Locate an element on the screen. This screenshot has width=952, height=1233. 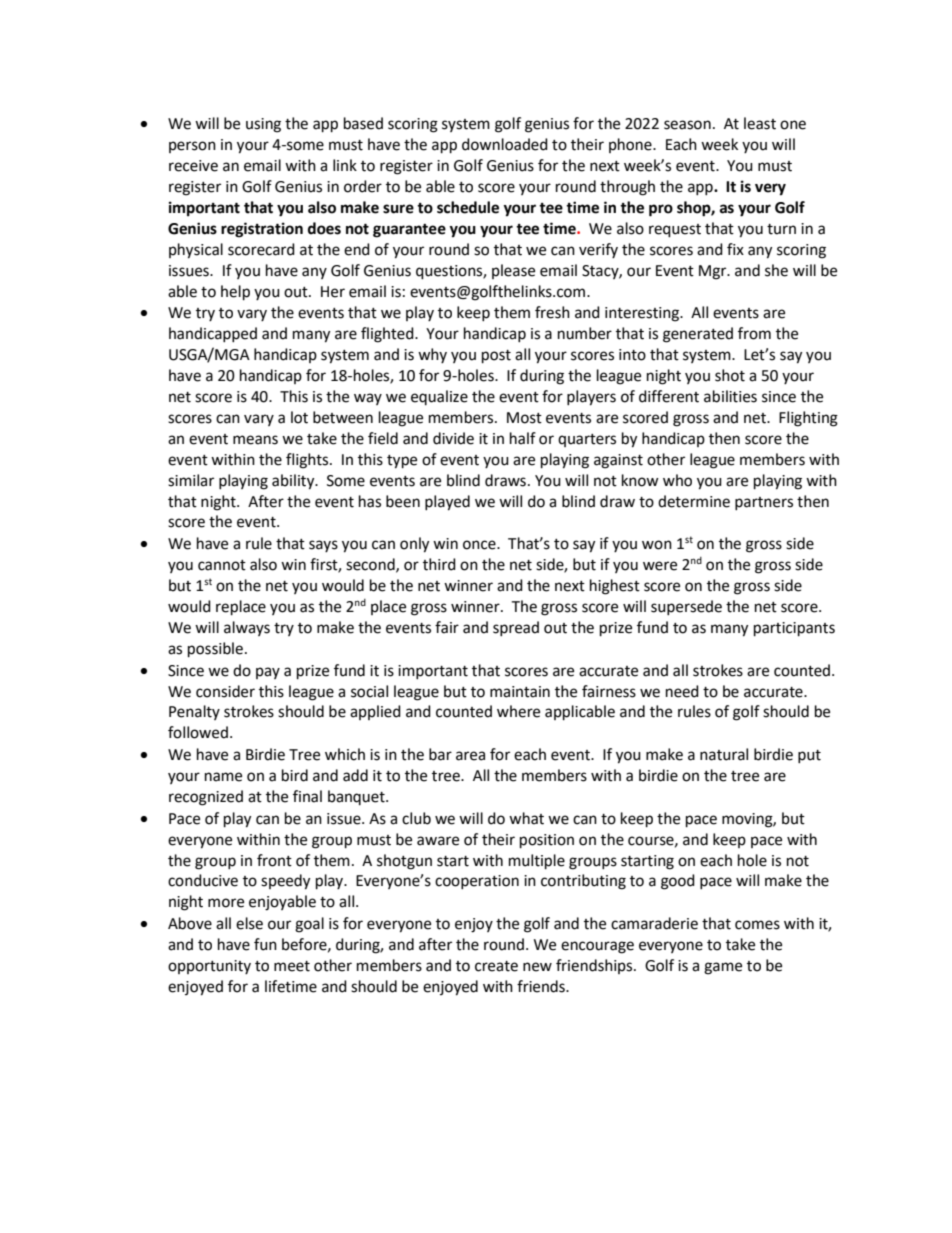
downloaded is located at coordinates (505, 144).
